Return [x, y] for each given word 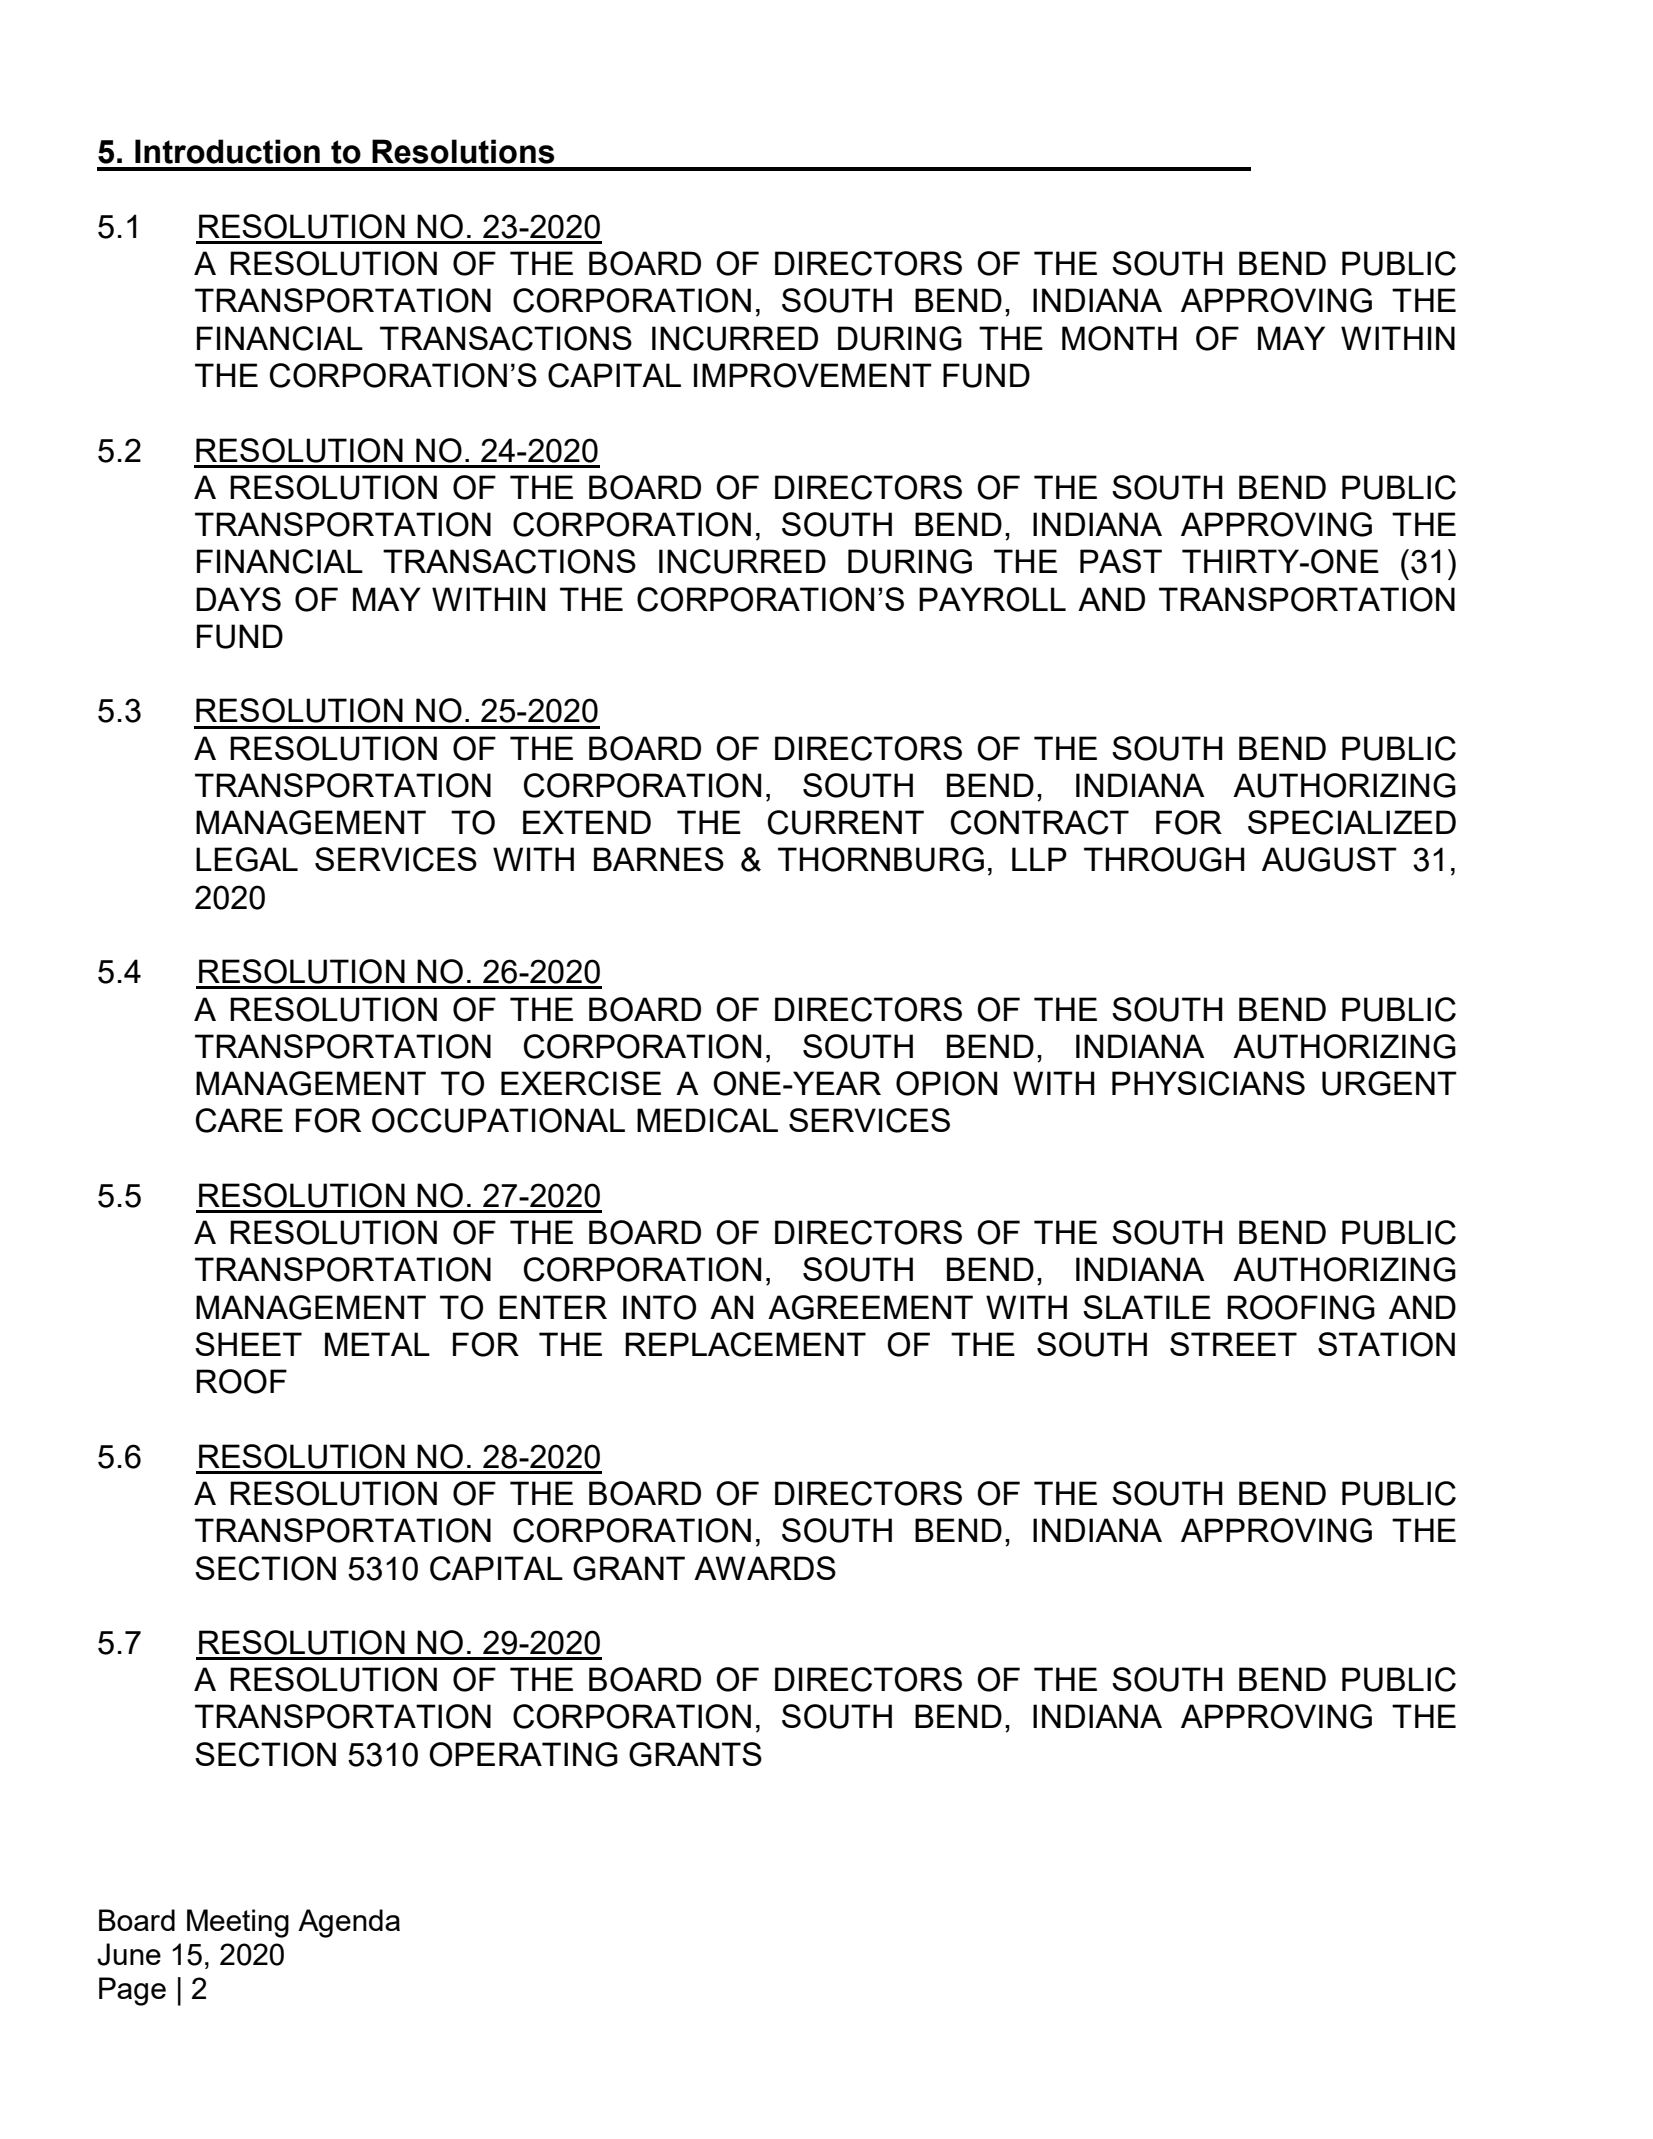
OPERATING [523, 1754]
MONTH [1119, 338]
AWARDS [765, 1568]
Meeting [238, 1923]
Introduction [227, 151]
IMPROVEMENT [813, 375]
